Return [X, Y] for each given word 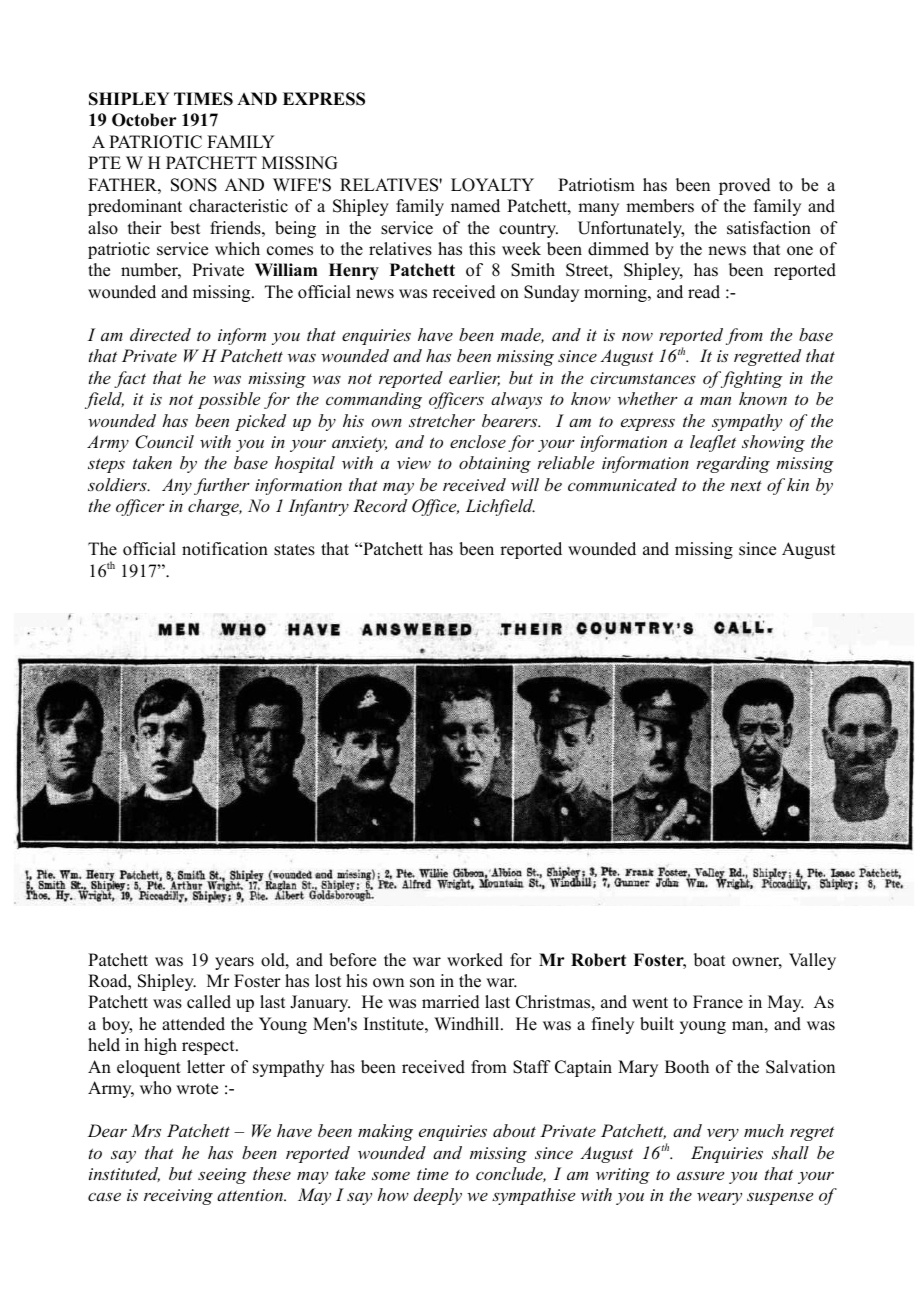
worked [475, 960]
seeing [222, 1176]
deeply [438, 1196]
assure [700, 1175]
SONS [194, 185]
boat [709, 960]
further [222, 486]
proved [745, 186]
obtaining [495, 464]
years [234, 963]
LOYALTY [492, 185]
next [746, 485]
